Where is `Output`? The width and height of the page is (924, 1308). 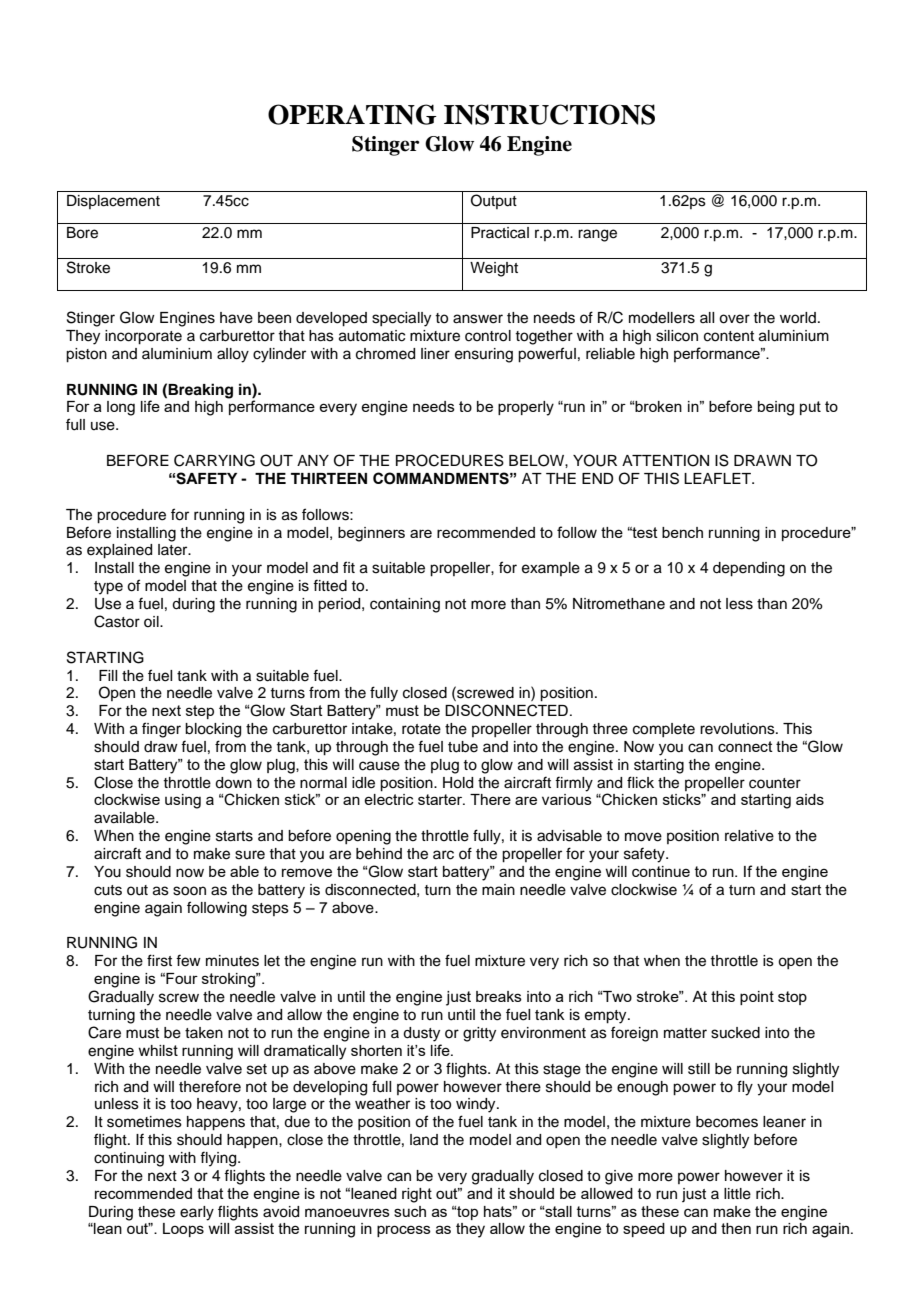 Output is located at coordinates (494, 201).
